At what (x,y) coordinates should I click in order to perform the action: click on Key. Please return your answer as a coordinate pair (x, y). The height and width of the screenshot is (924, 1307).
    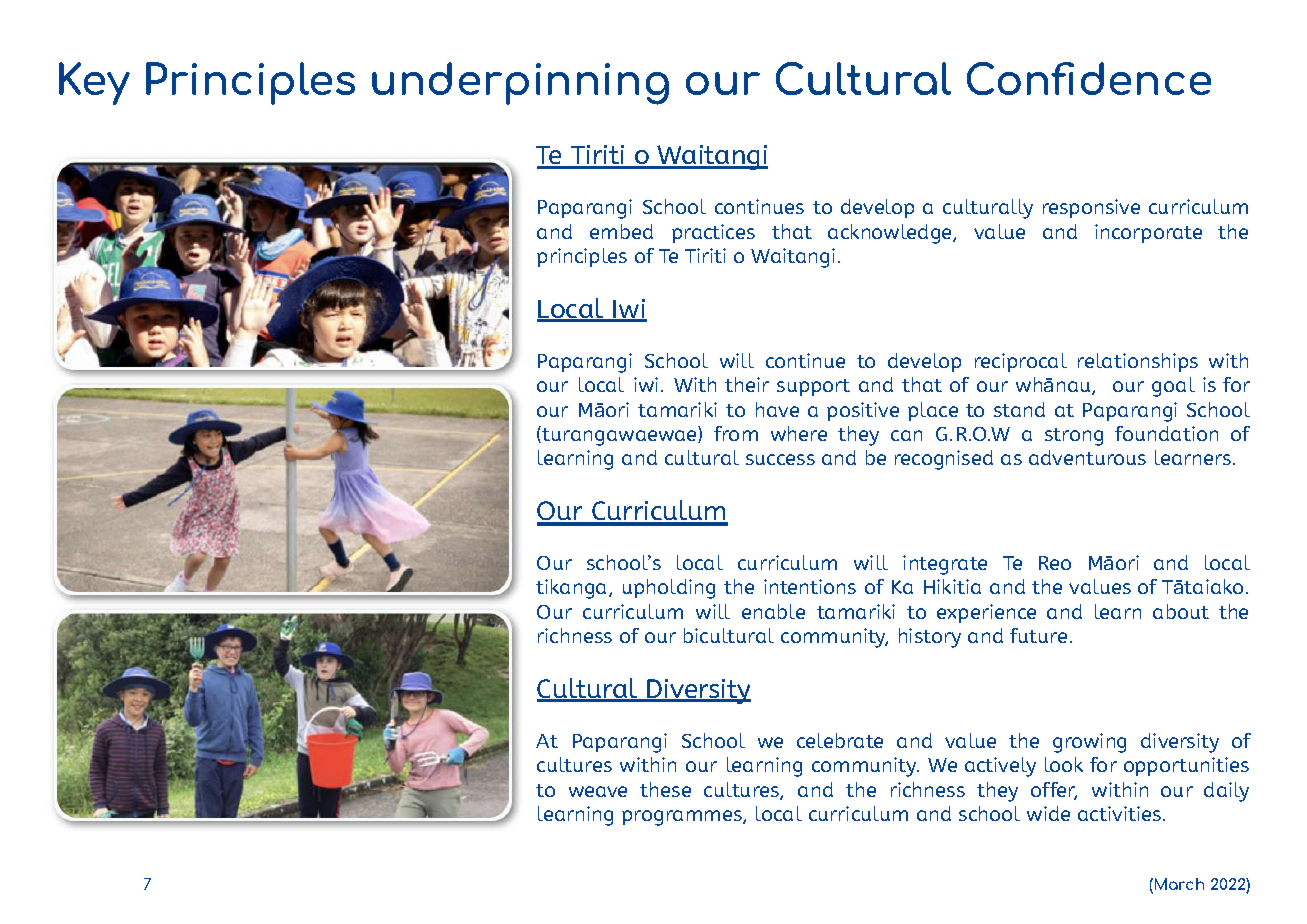
    Looking at the image, I should click on (94, 83).
